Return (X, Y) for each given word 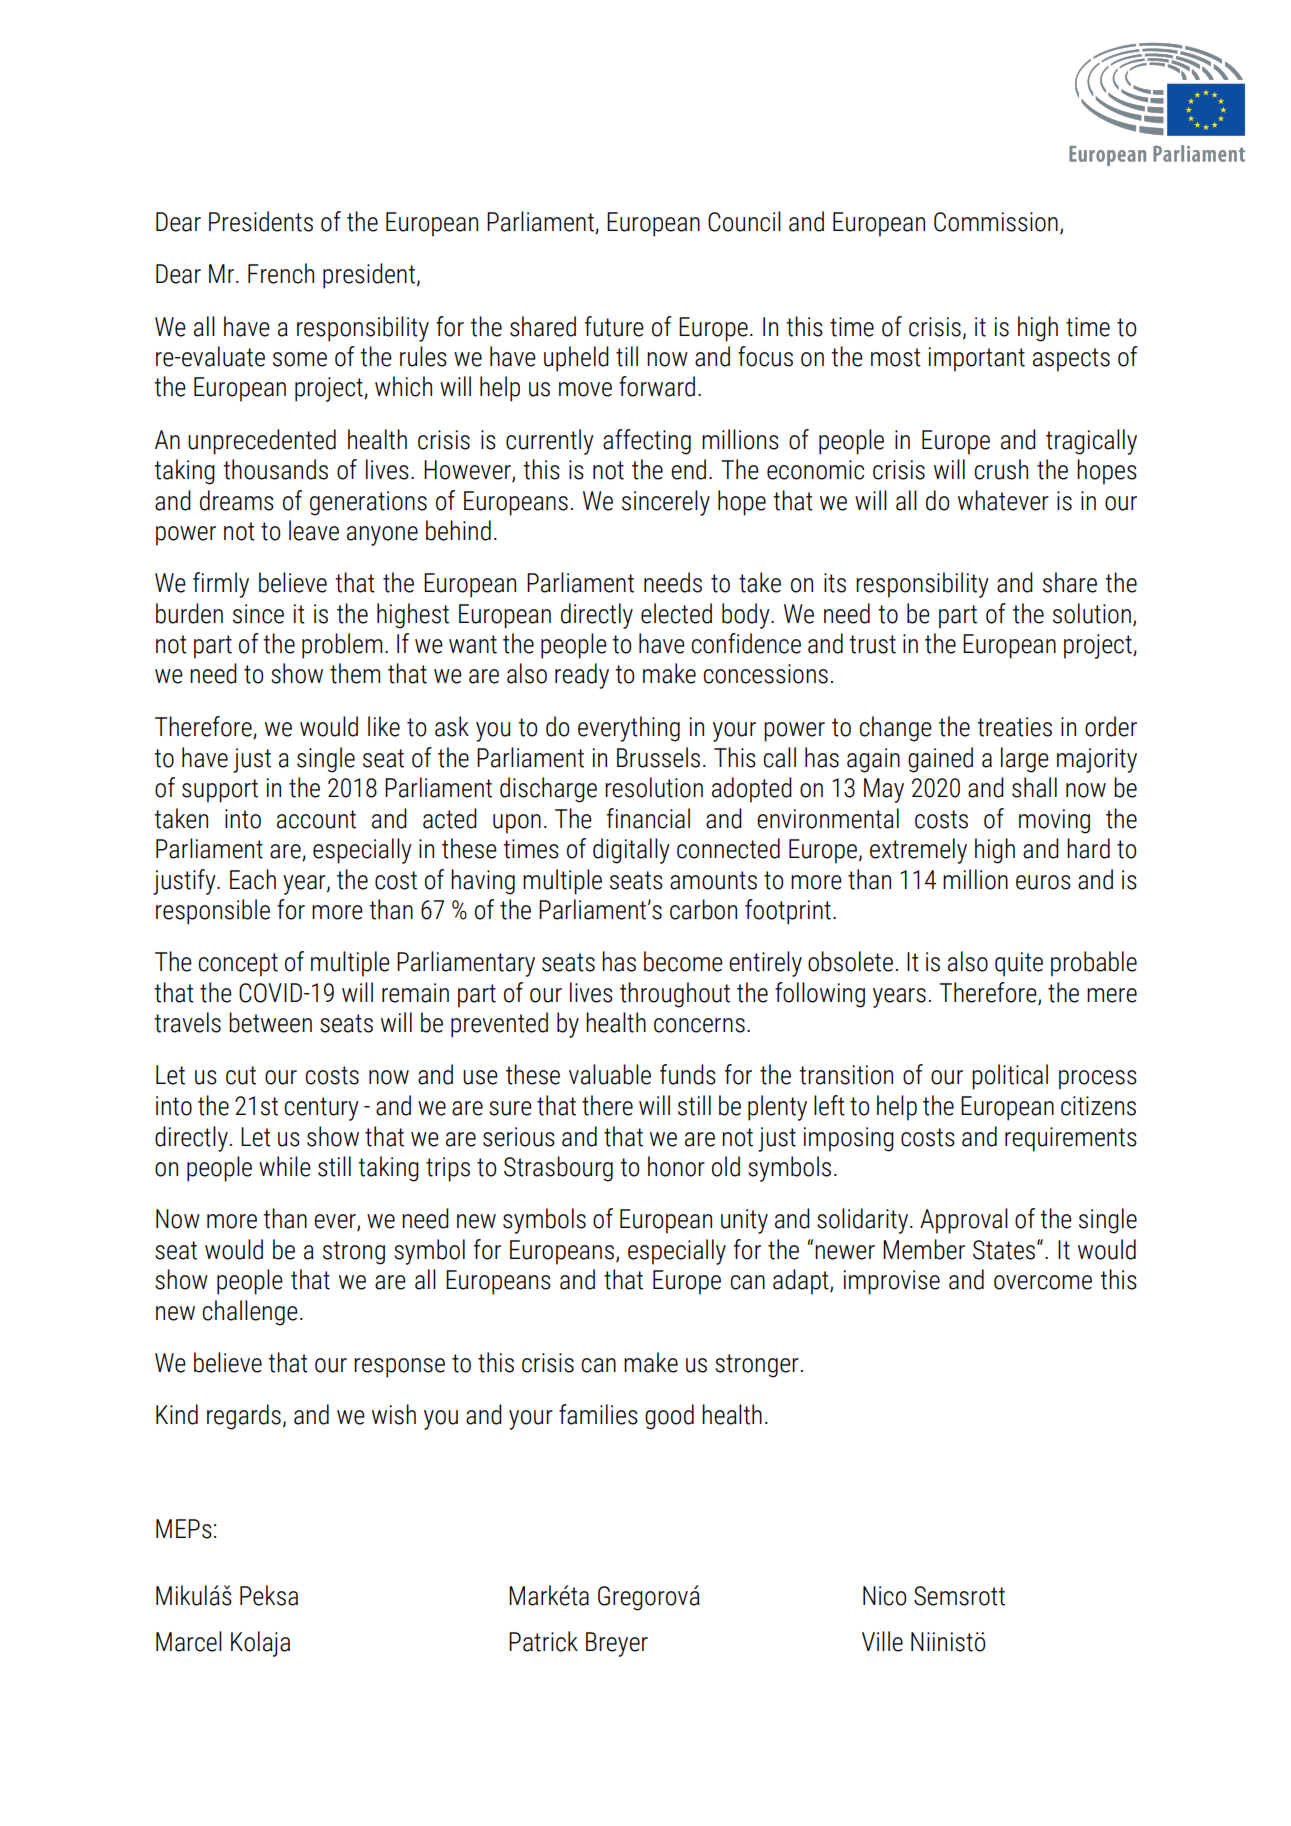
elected (676, 613)
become (683, 961)
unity (744, 1221)
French (281, 273)
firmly (221, 585)
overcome (1043, 1282)
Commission (996, 222)
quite (1019, 964)
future (614, 326)
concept (238, 965)
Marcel (189, 1641)
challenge (250, 1313)
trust (872, 644)
